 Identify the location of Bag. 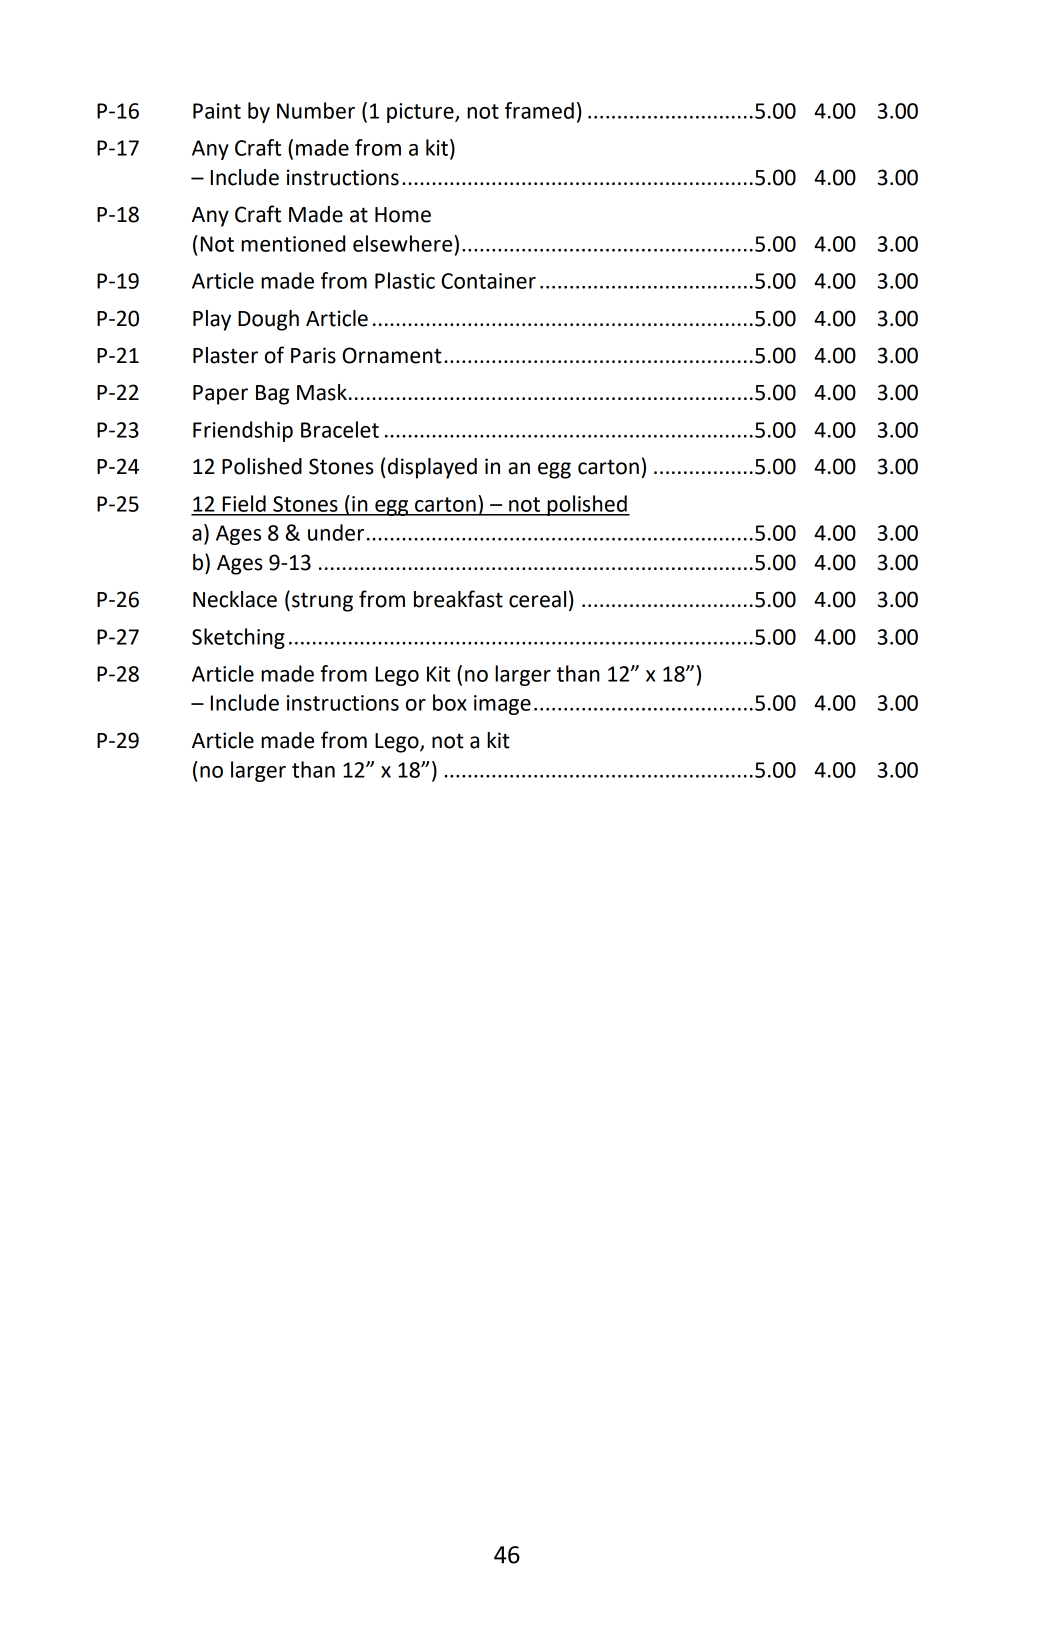
(272, 395).
